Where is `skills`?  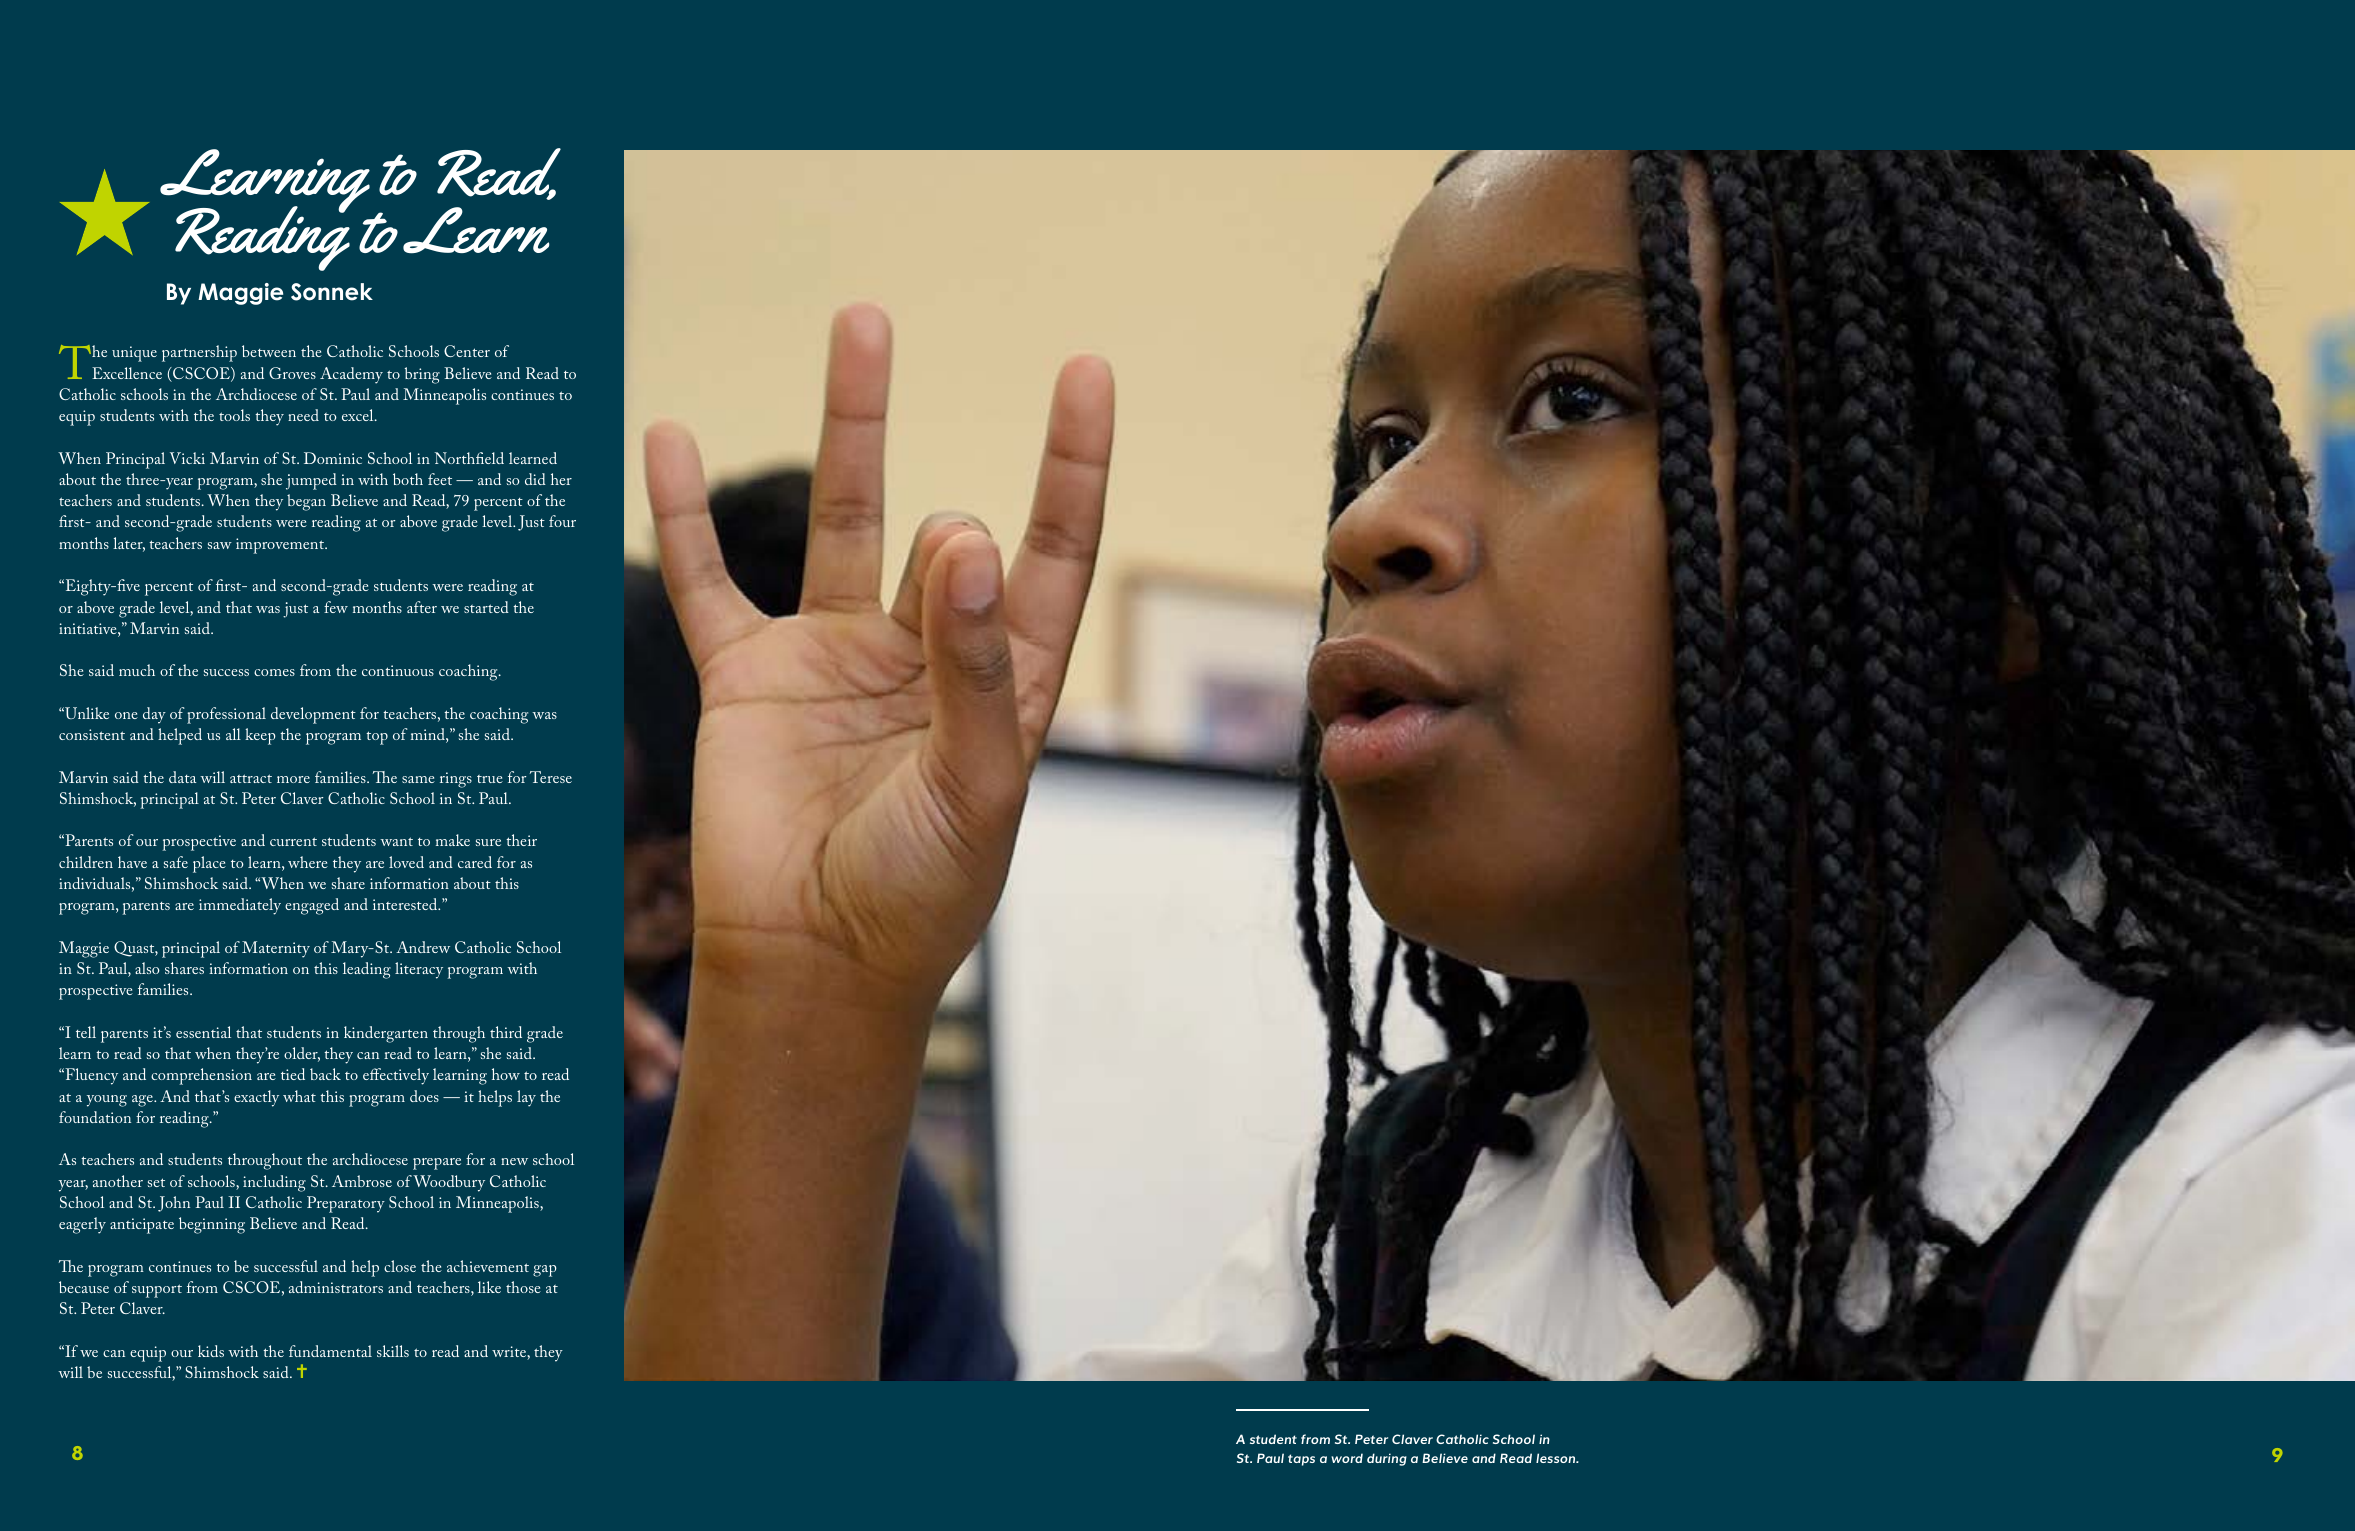 skills is located at coordinates (393, 1351).
